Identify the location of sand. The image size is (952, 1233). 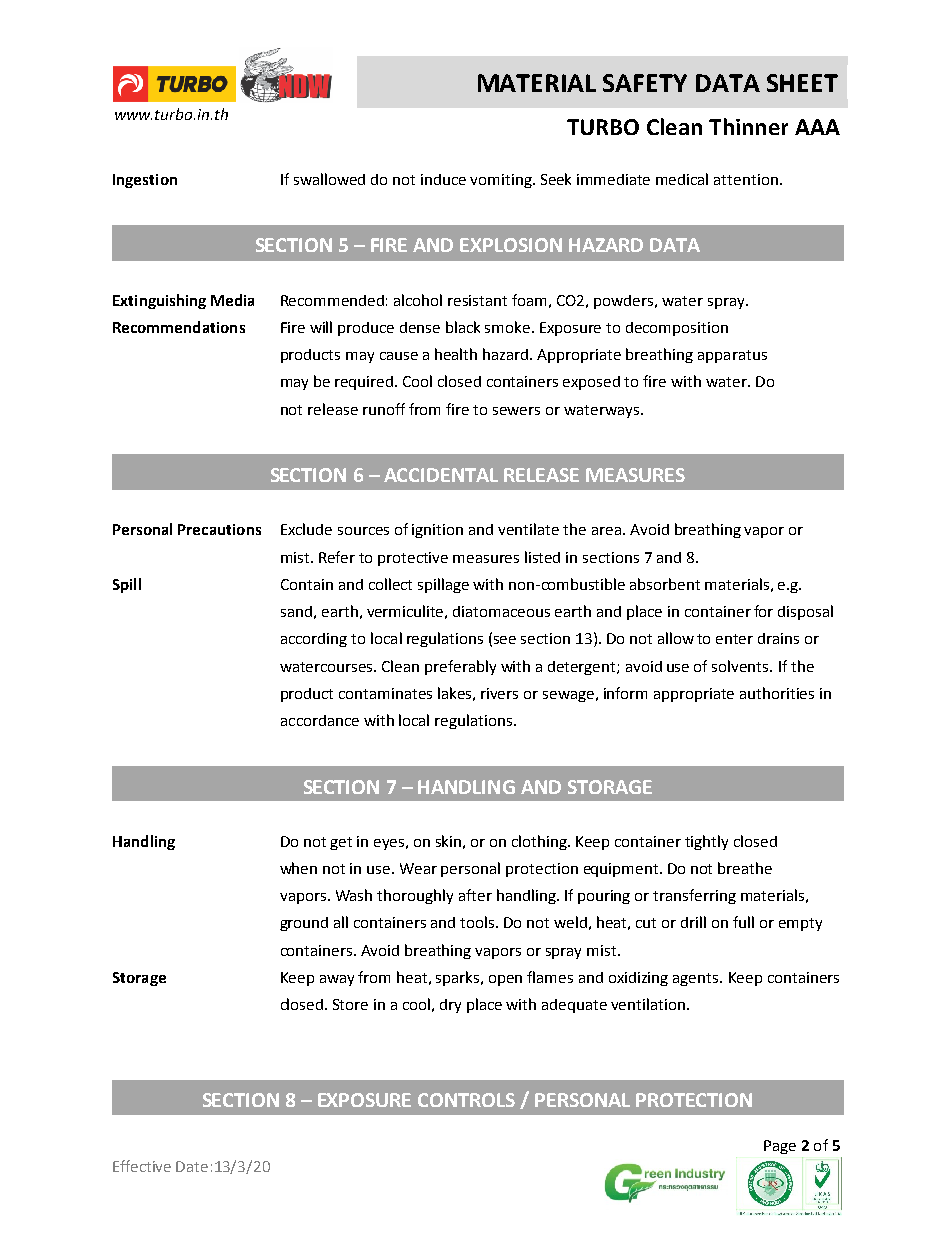
(296, 611).
